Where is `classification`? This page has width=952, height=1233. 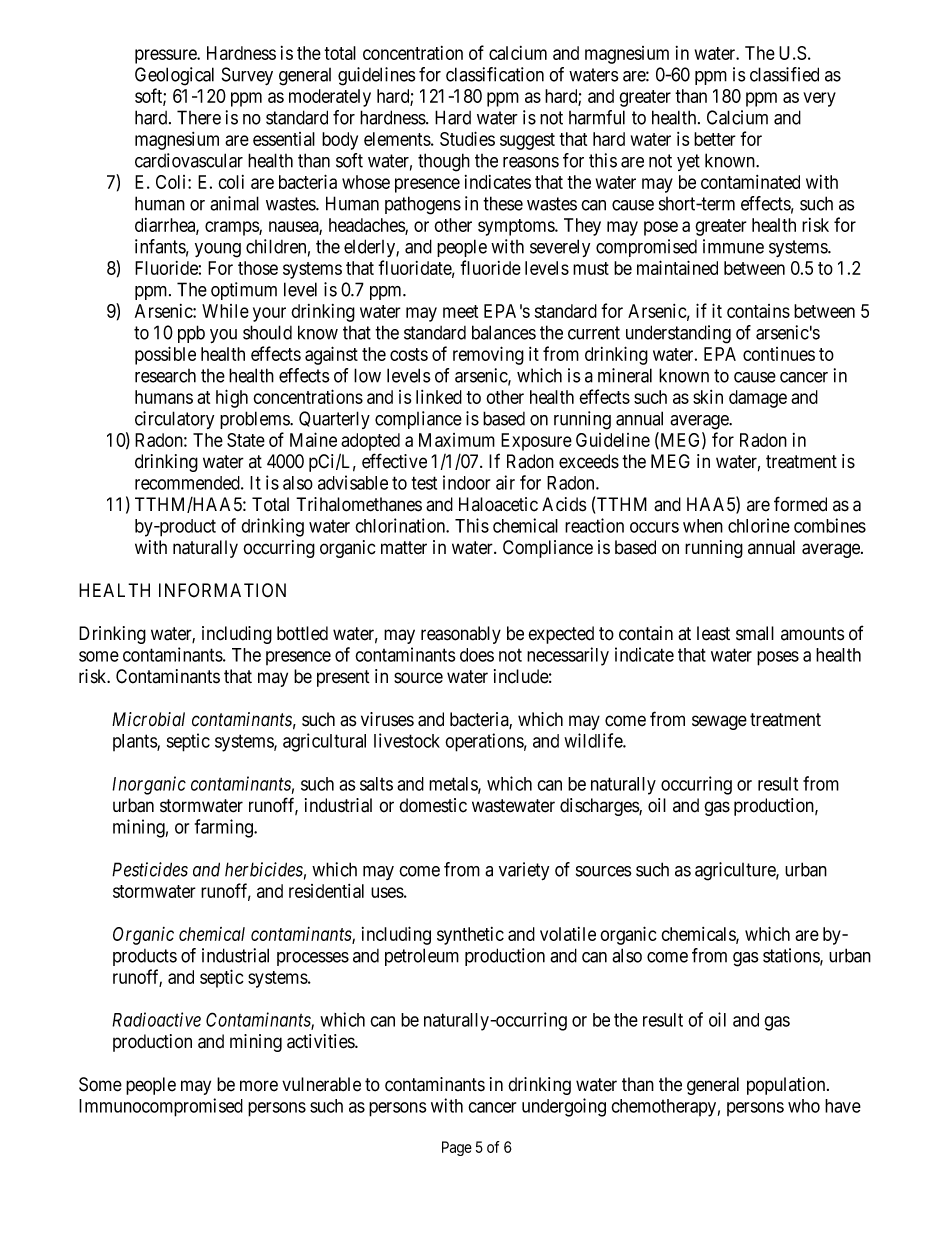
classification is located at coordinates (495, 74).
